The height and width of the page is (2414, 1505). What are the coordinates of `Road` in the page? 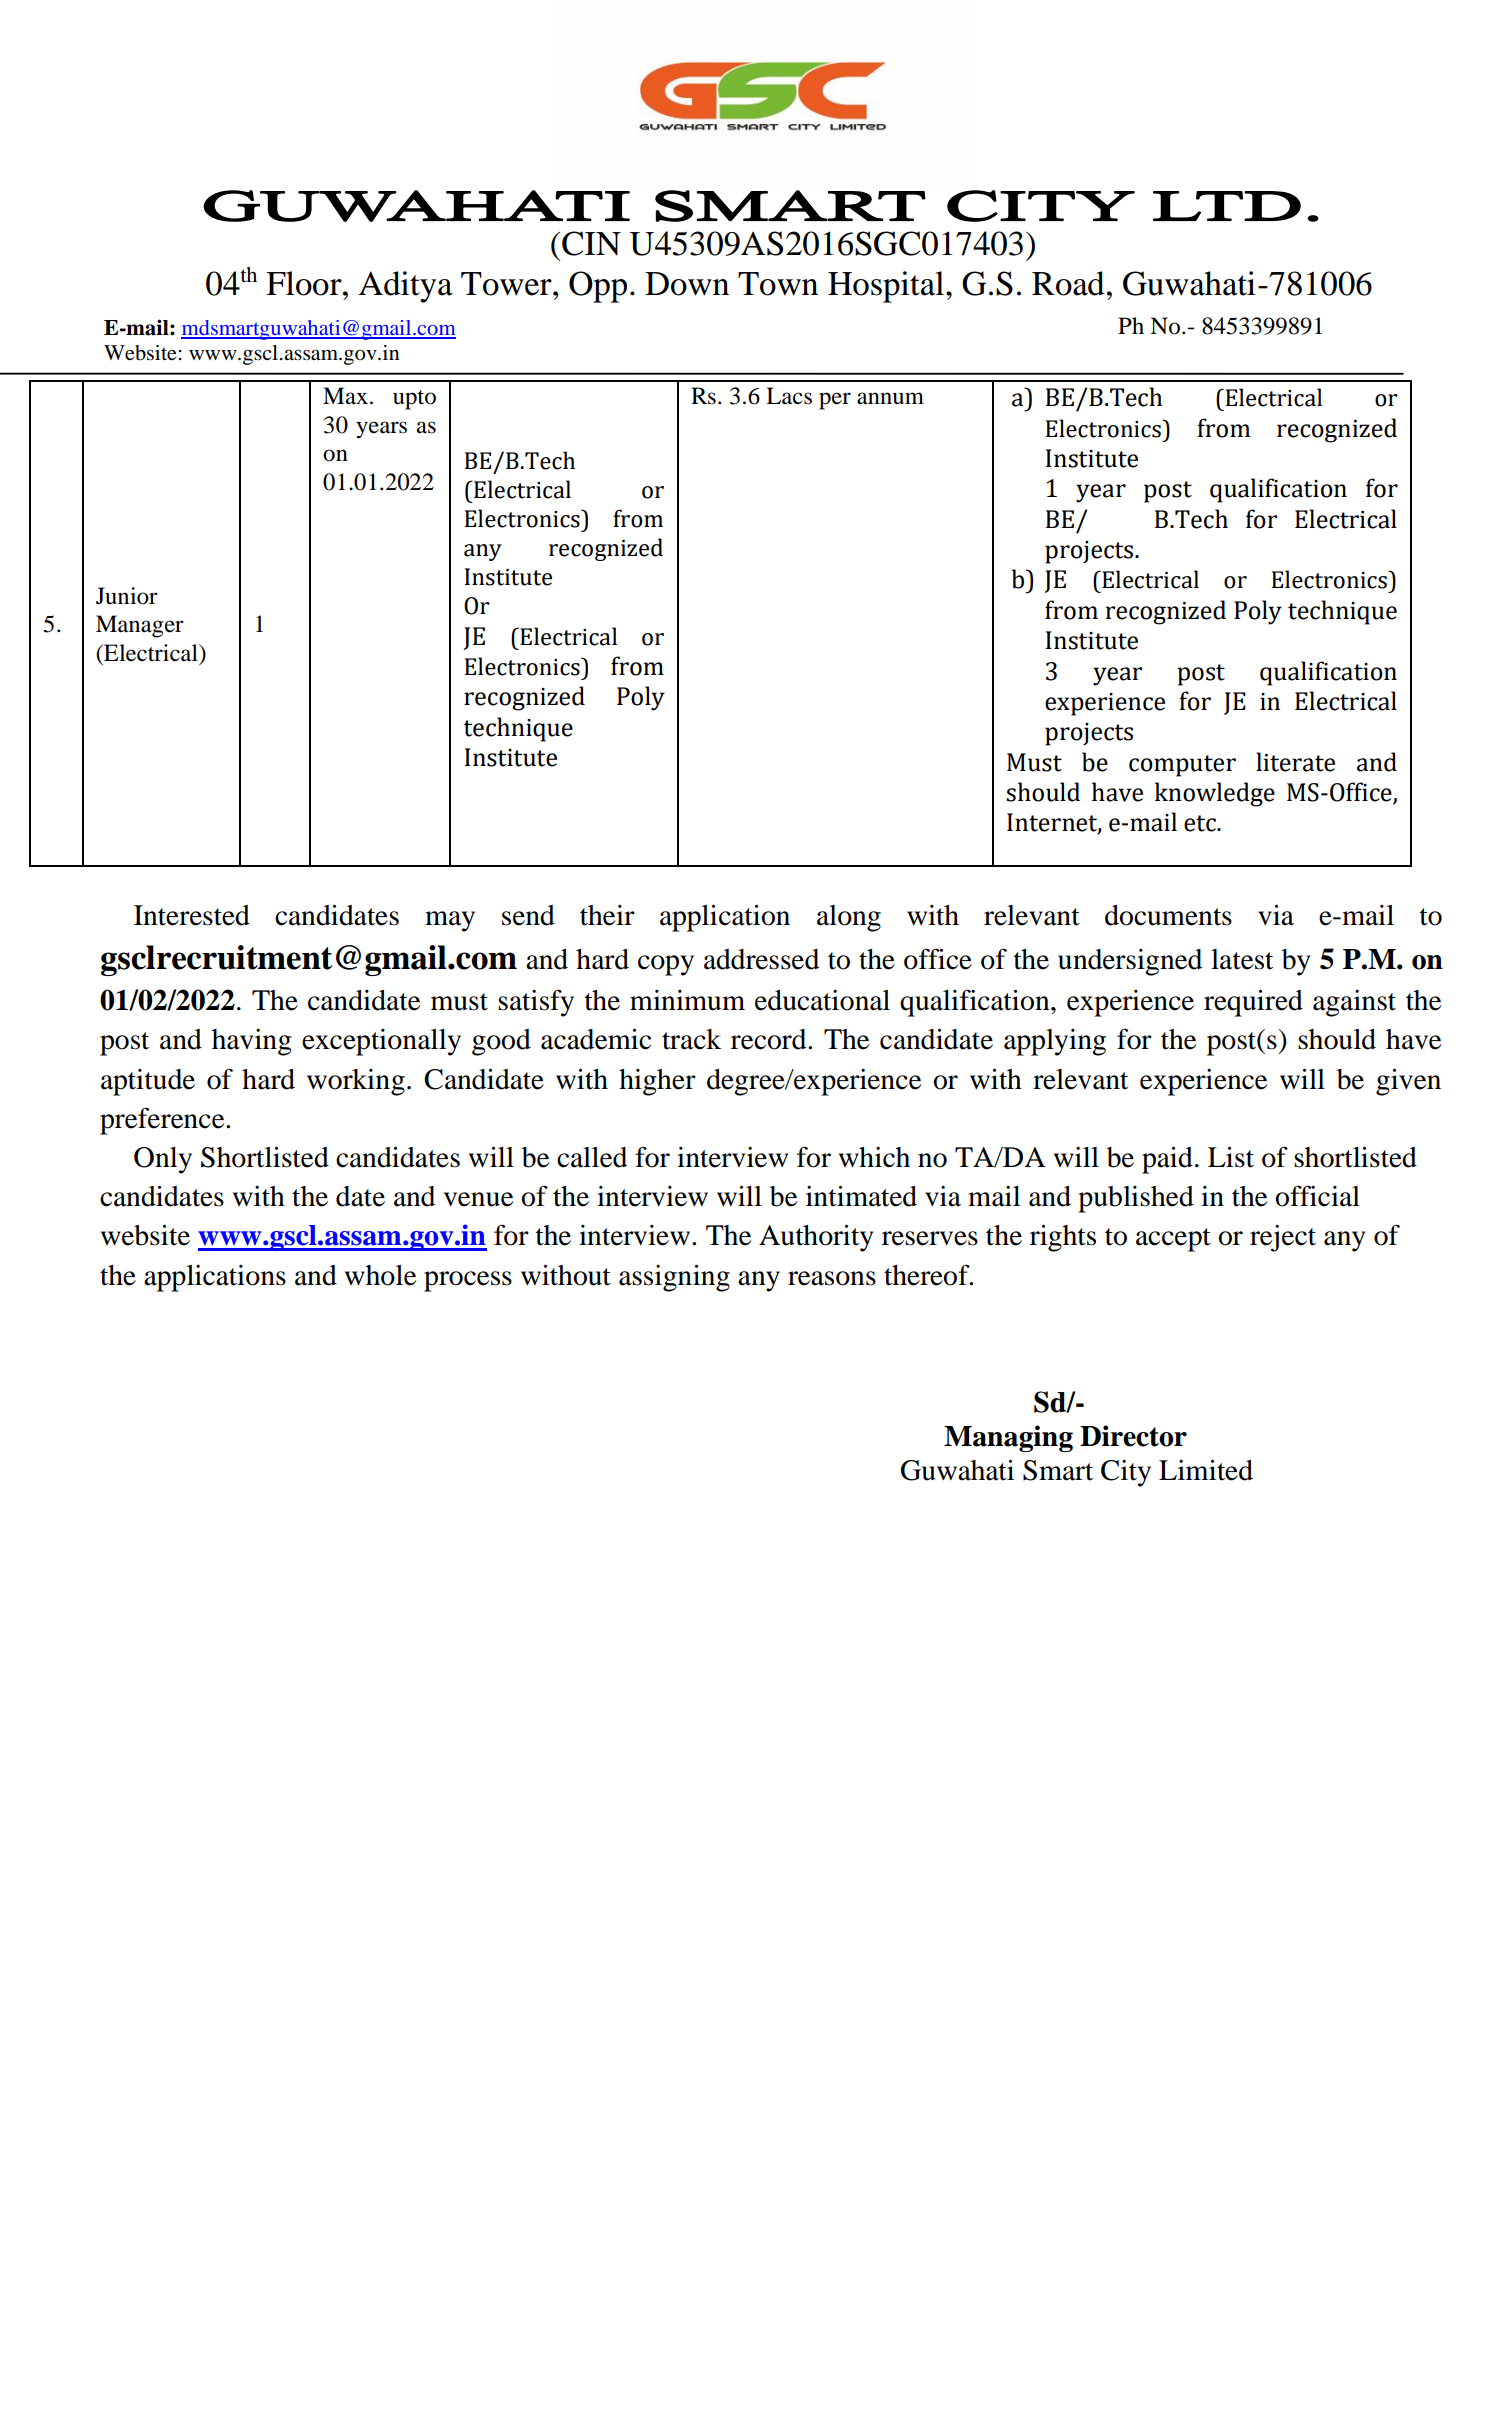 It's located at (1068, 283).
